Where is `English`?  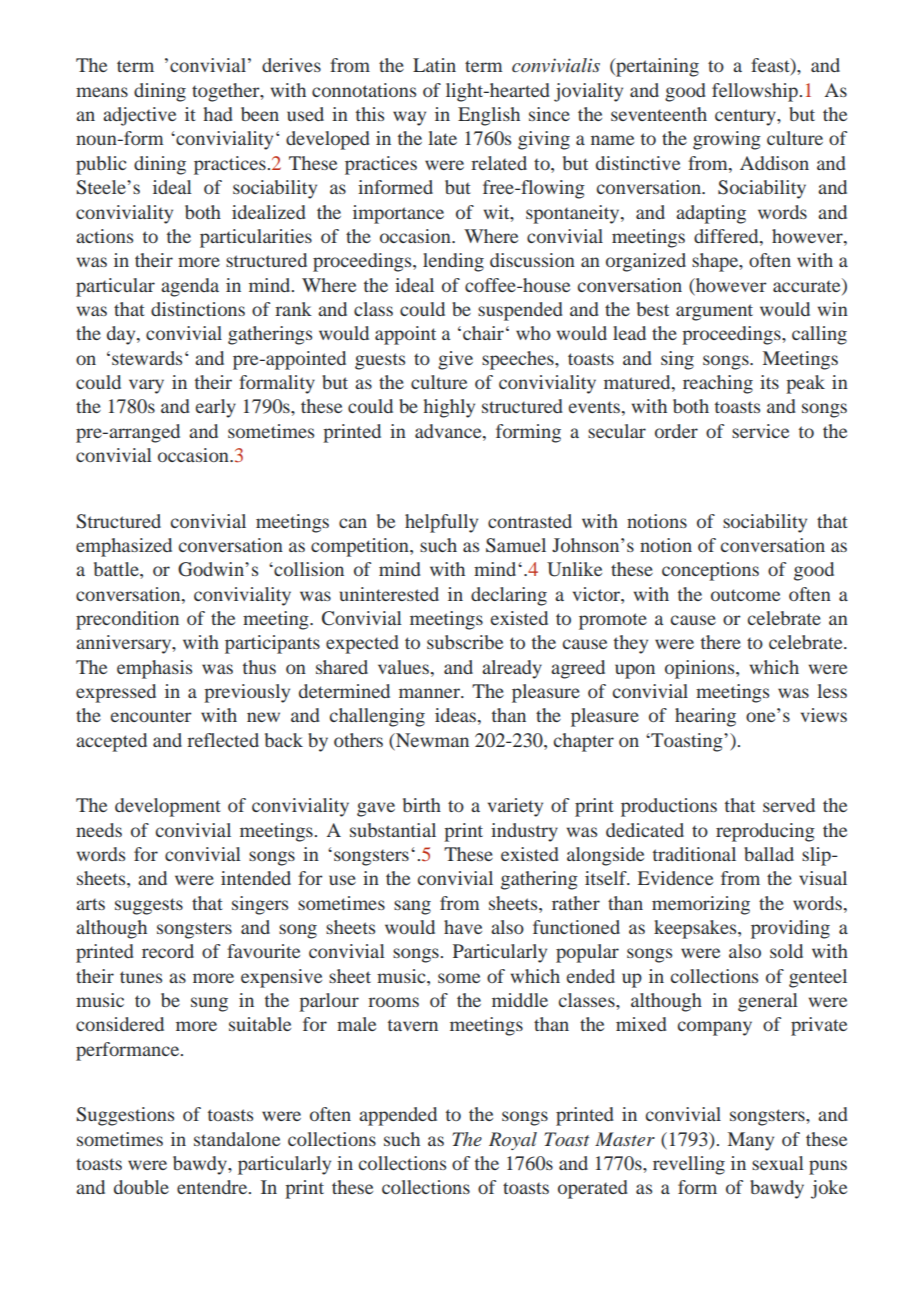 English is located at coordinates (489, 116).
